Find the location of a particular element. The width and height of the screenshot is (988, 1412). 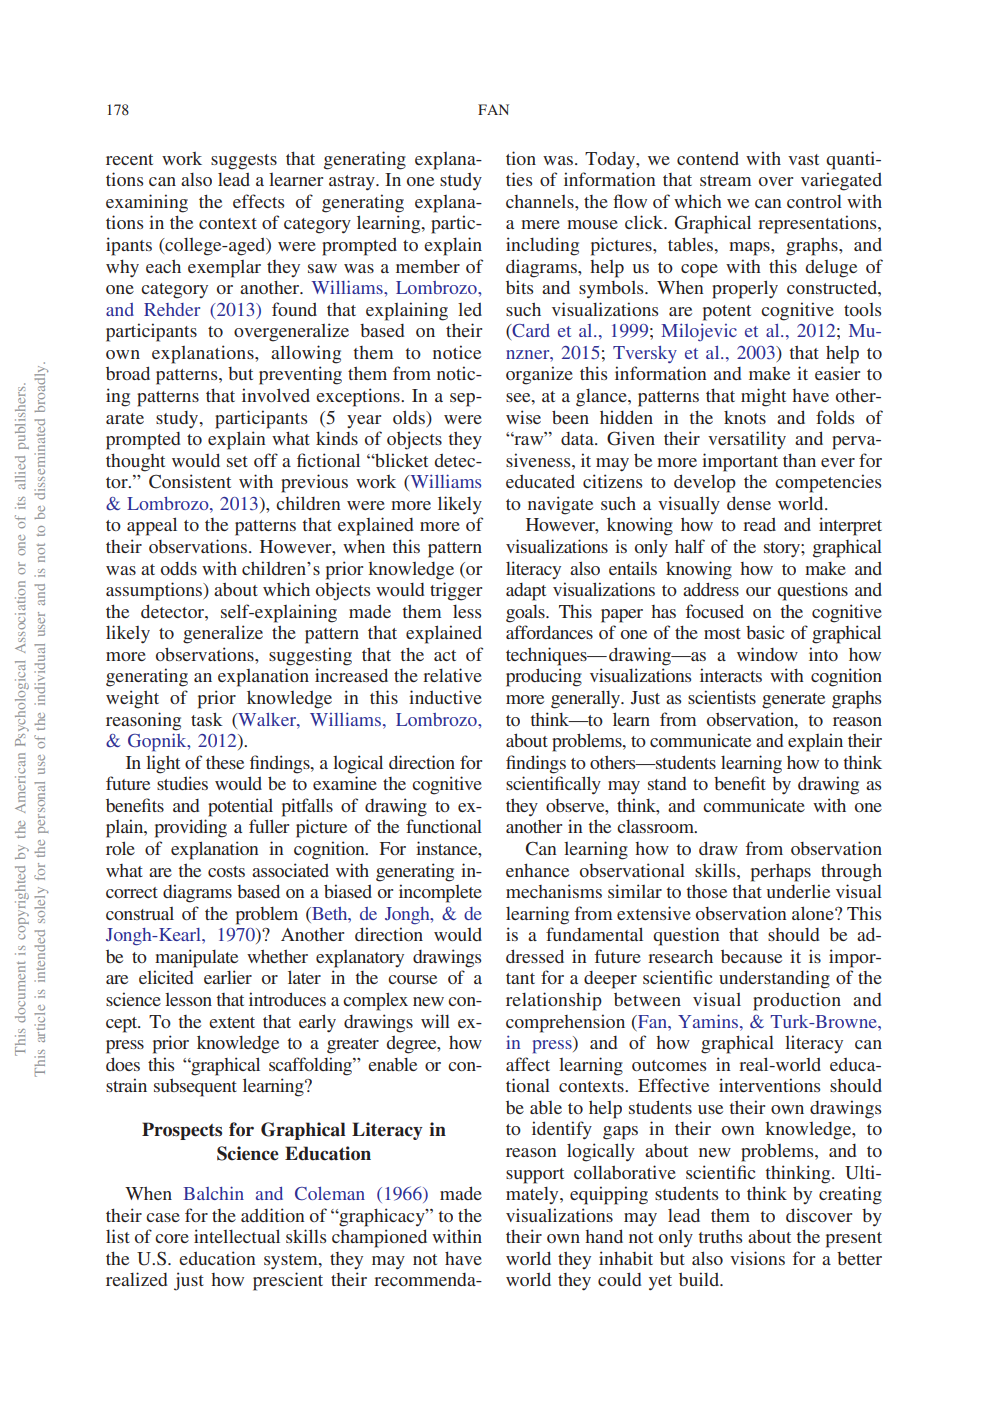

costs is located at coordinates (226, 871).
